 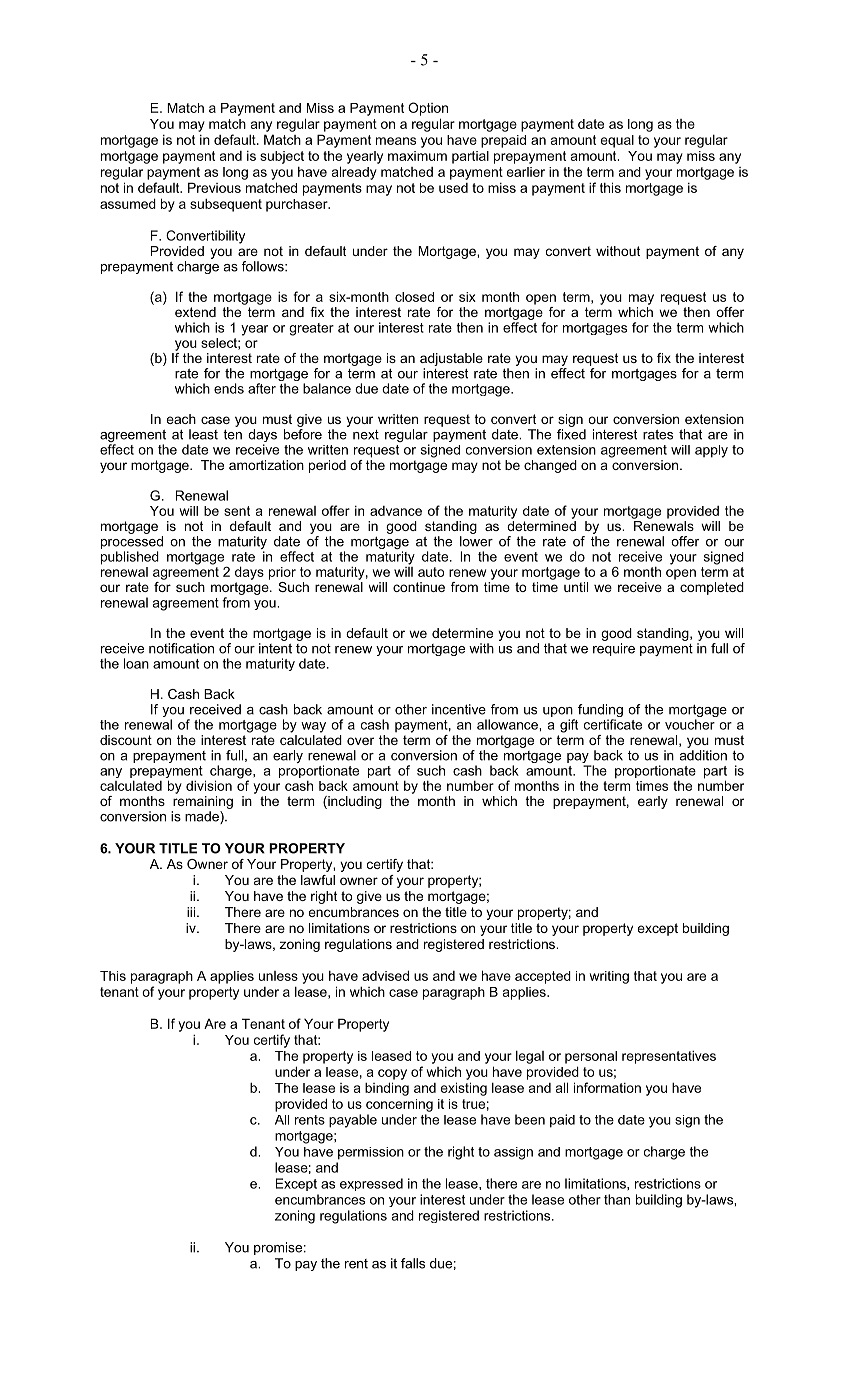 I want to click on each, so click(x=181, y=419).
